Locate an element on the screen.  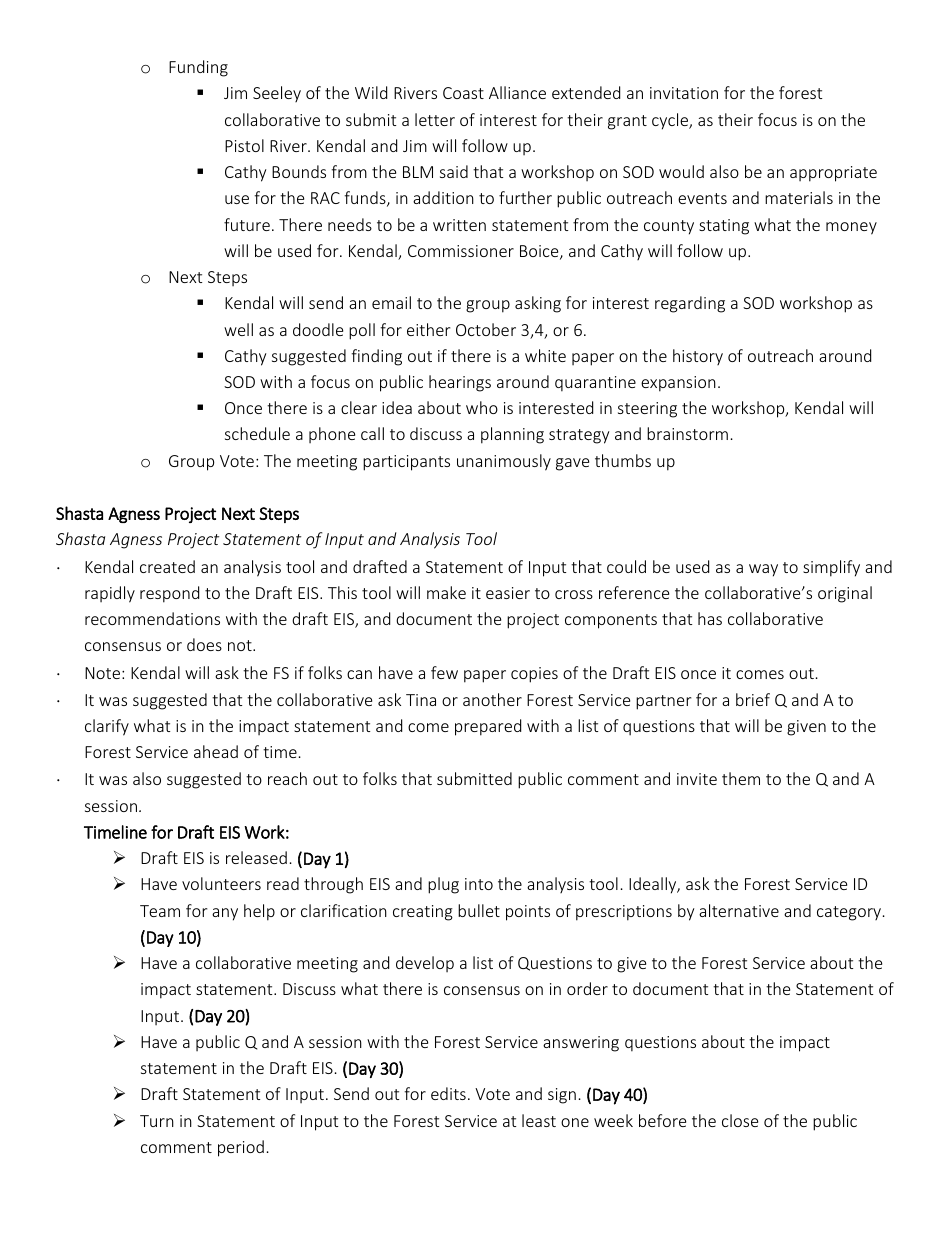
October is located at coordinates (486, 329).
